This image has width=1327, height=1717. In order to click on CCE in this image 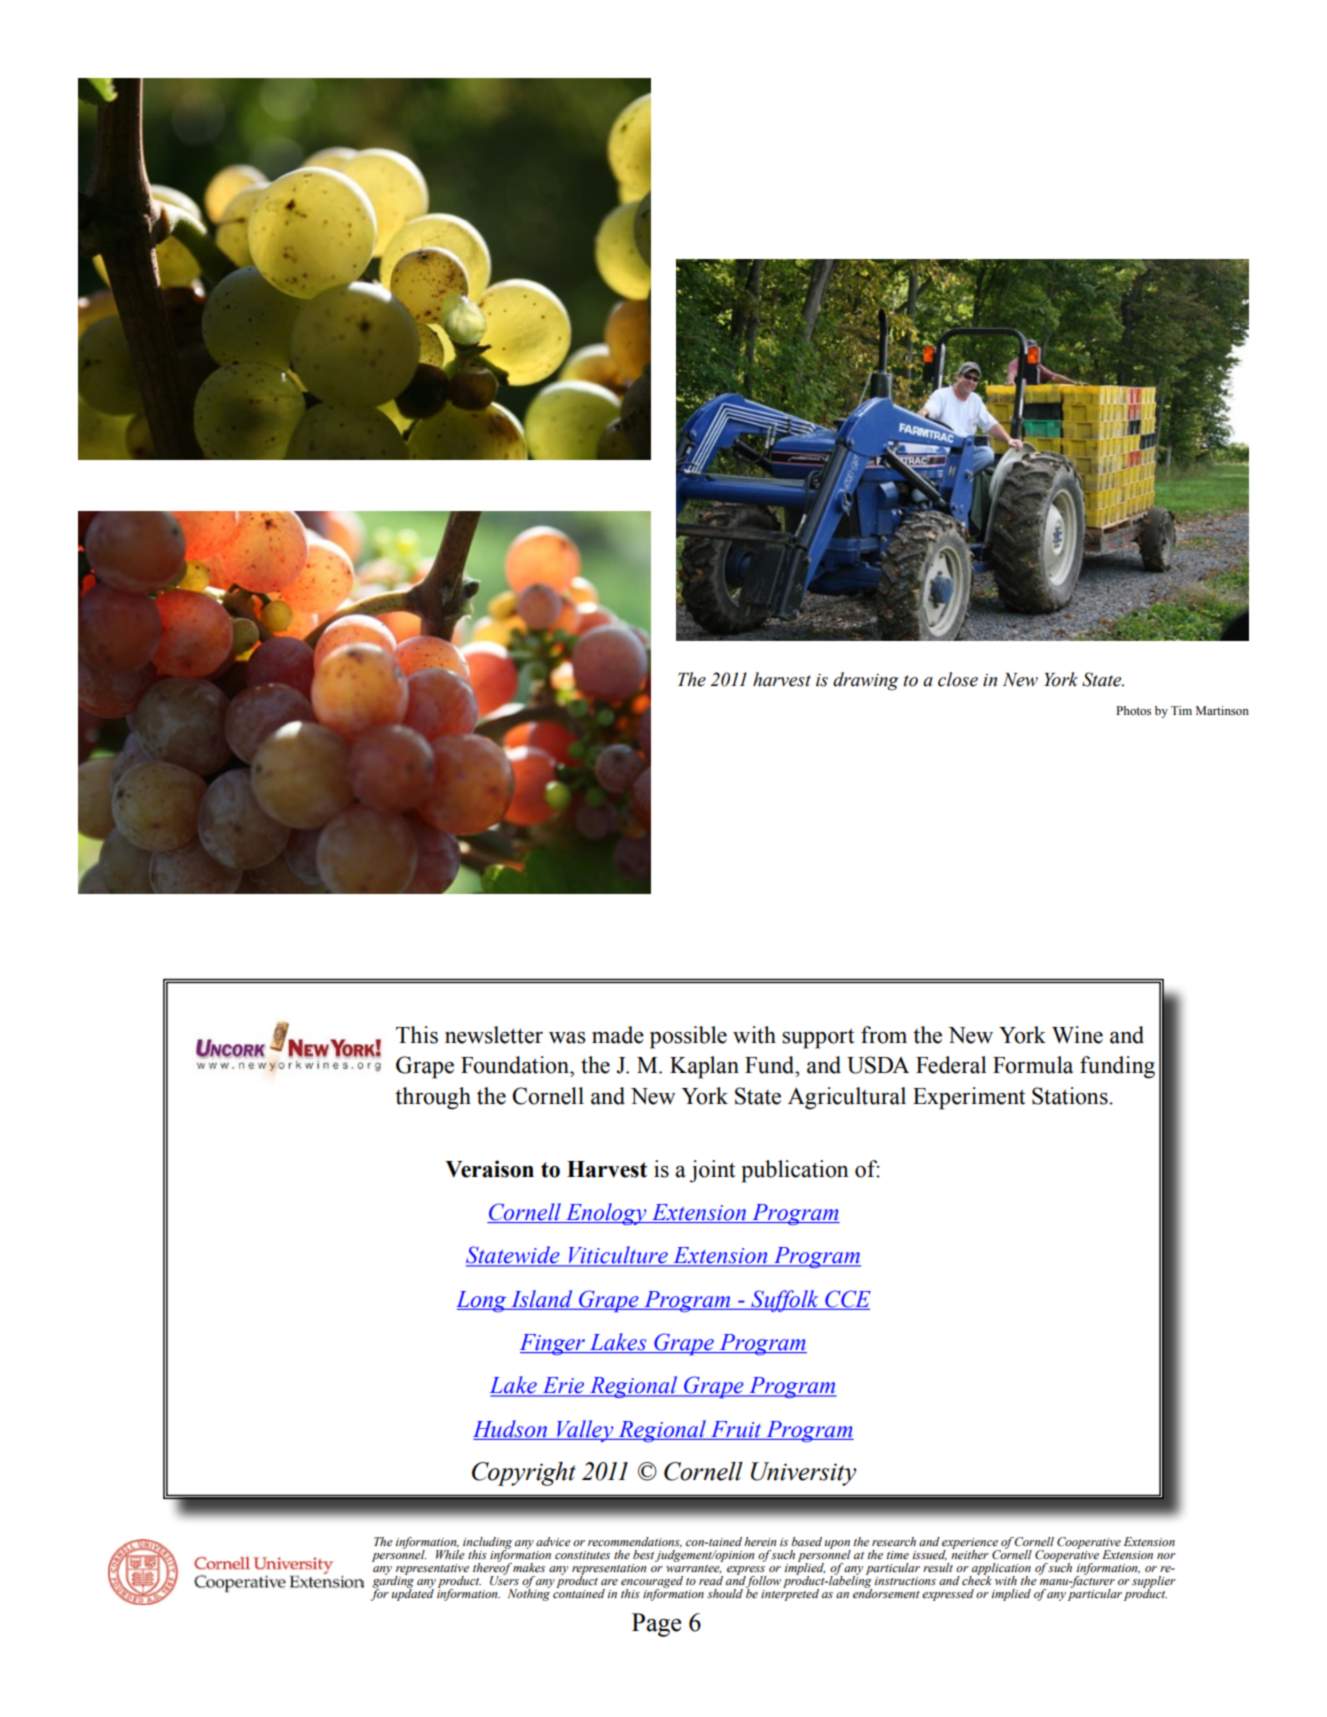, I will do `click(847, 1299)`.
